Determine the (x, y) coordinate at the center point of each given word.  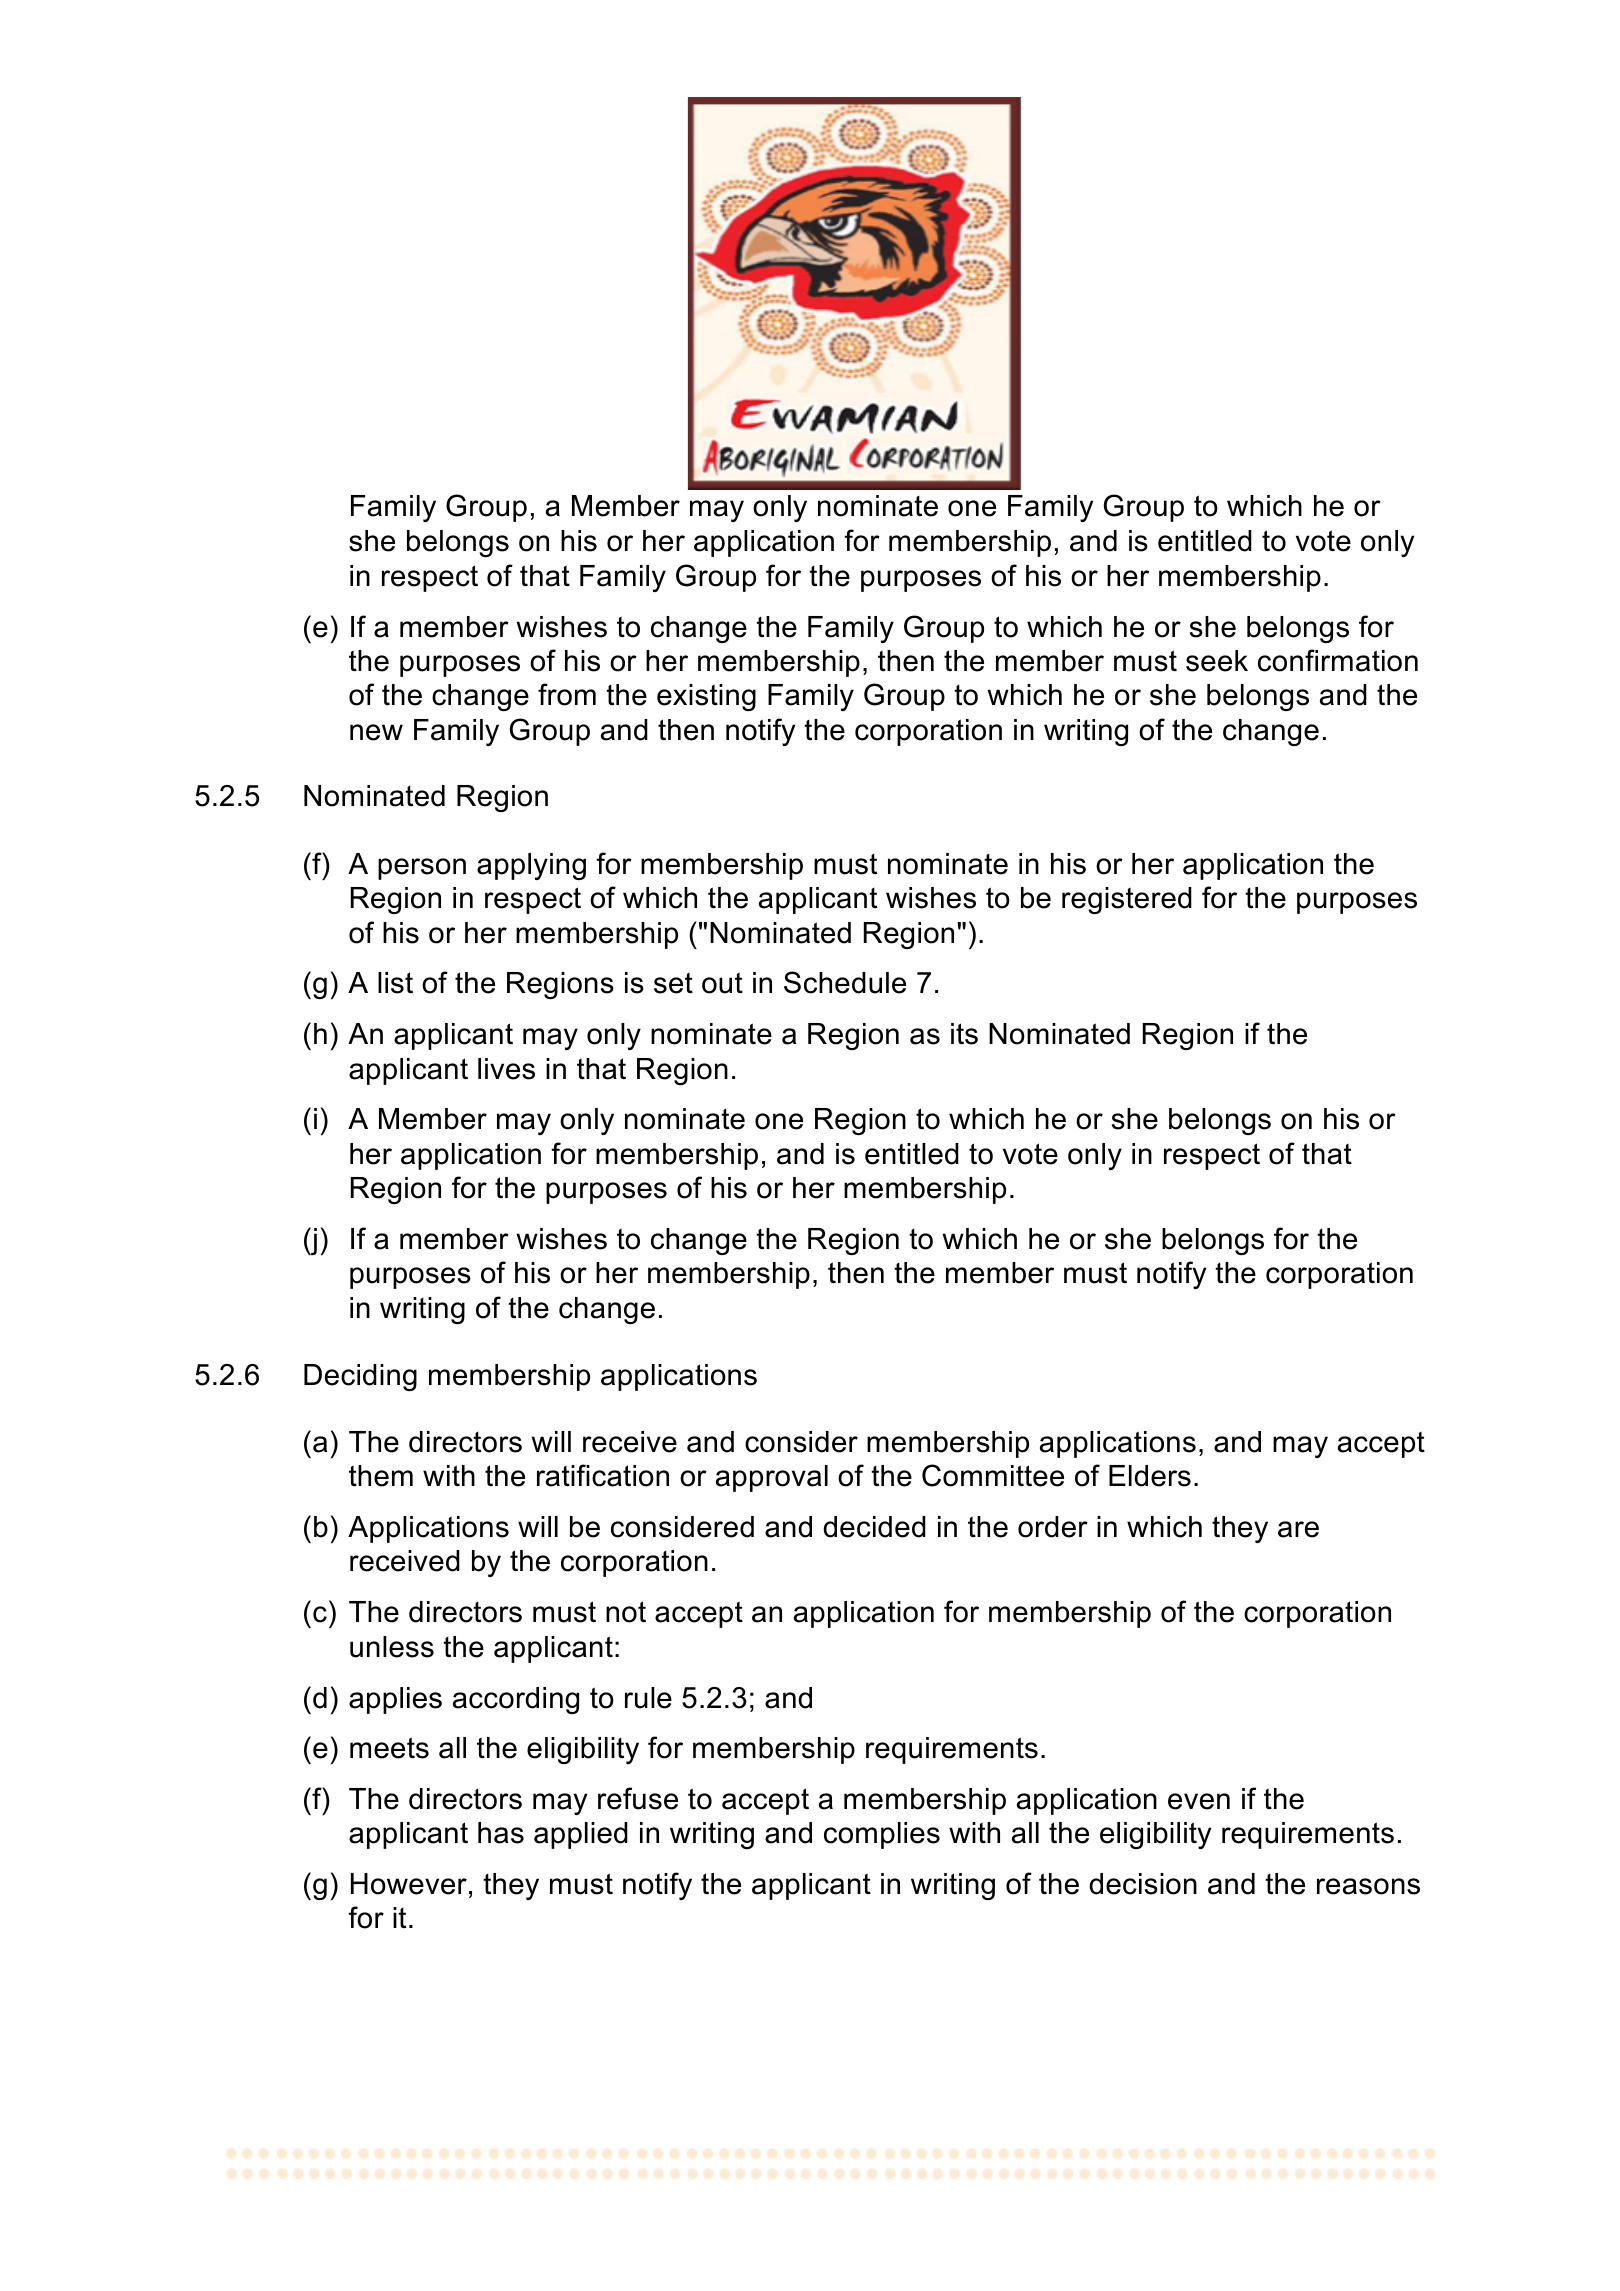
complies (882, 1835)
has (501, 1833)
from (567, 694)
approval (772, 1478)
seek (1217, 661)
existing (706, 697)
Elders (1150, 1476)
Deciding (360, 1377)
